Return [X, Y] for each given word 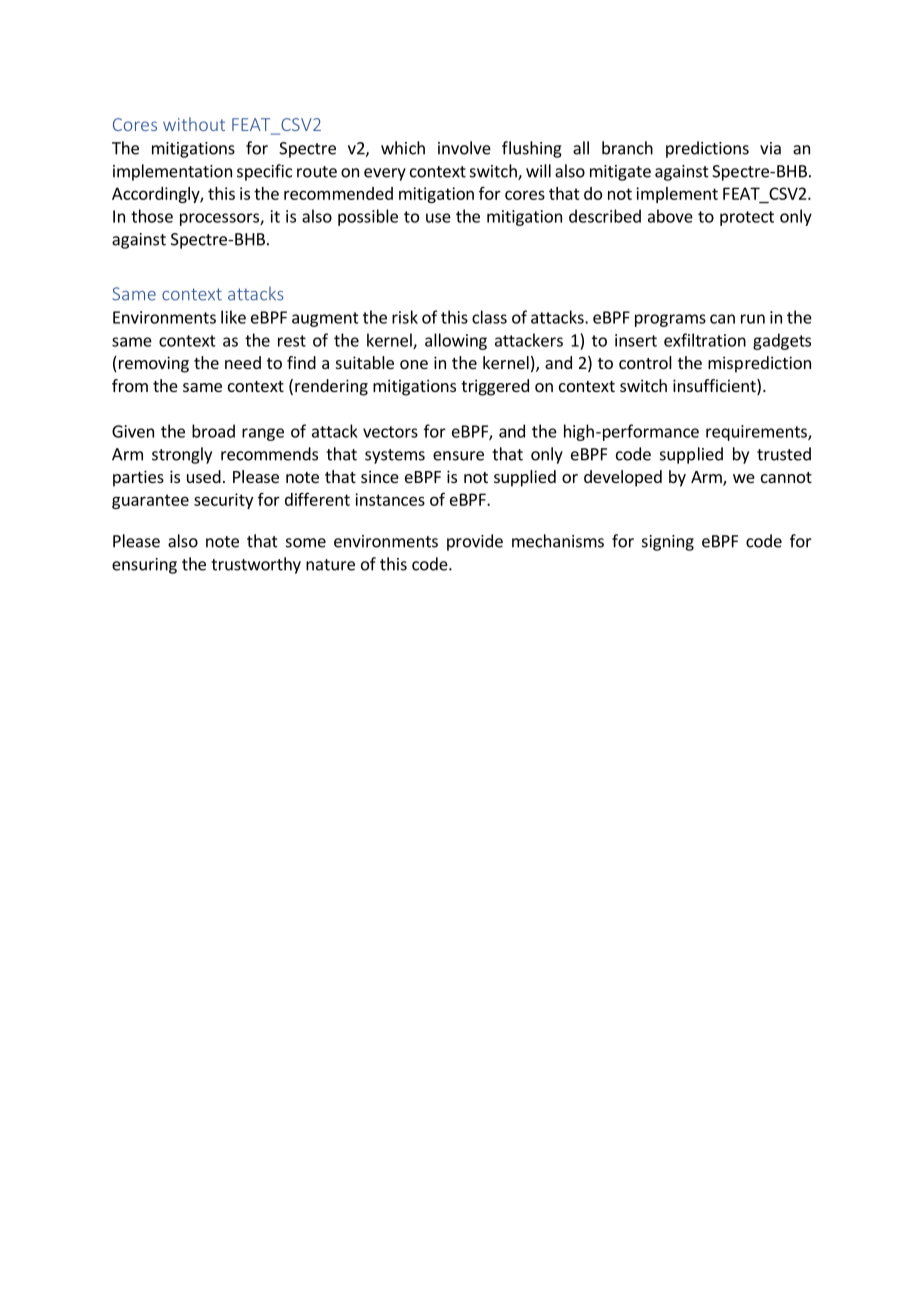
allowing [456, 341]
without [194, 124]
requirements [757, 433]
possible [368, 217]
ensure [458, 456]
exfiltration [705, 340]
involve [464, 148]
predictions [707, 149]
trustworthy [256, 565]
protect [747, 218]
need [243, 362]
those [152, 216]
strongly [182, 455]
